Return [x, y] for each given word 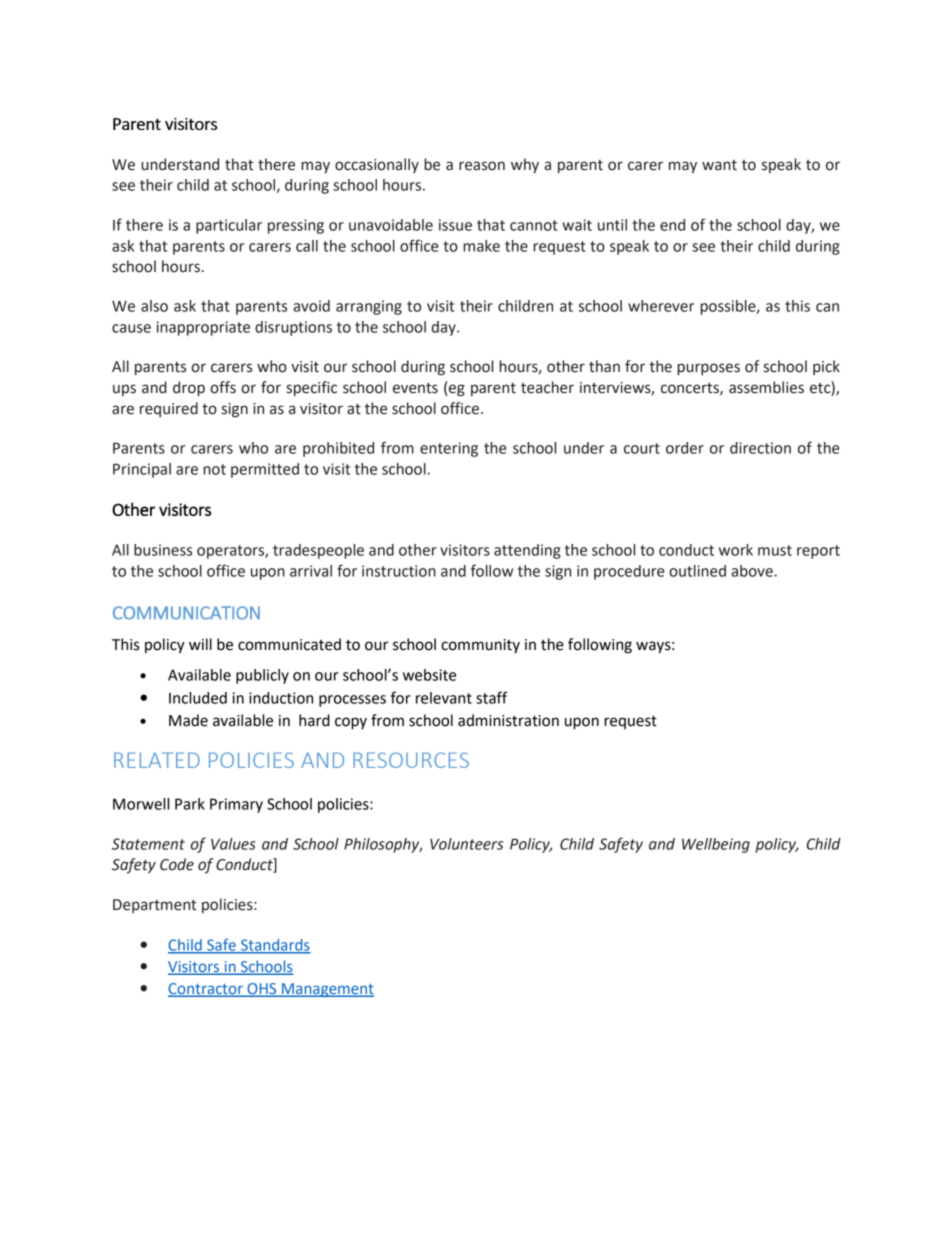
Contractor [206, 989]
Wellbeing [716, 845]
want [719, 165]
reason [482, 166]
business [163, 550]
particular [229, 226]
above [753, 571]
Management [327, 990]
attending [527, 551]
